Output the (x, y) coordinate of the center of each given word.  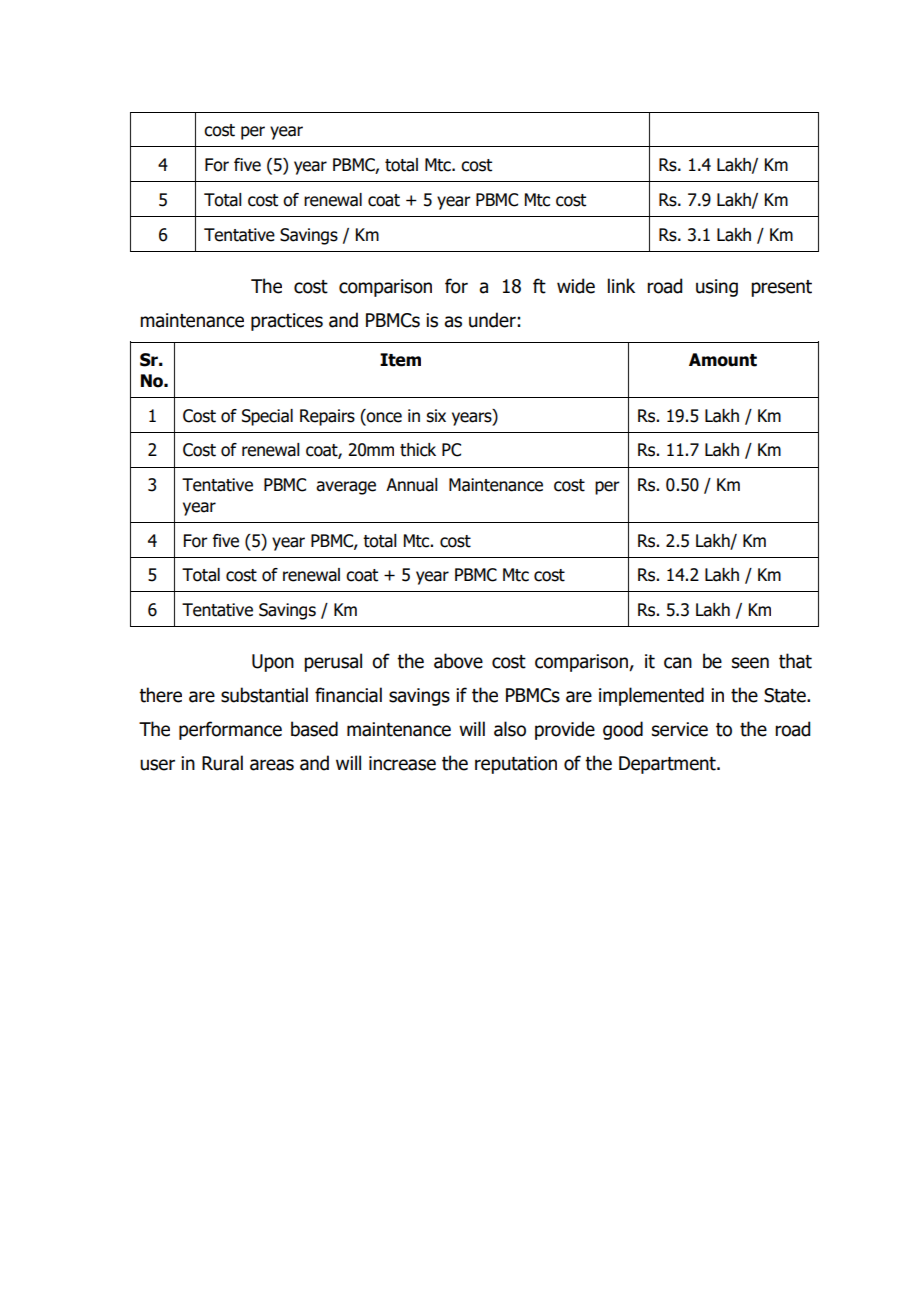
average (346, 488)
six (436, 416)
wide (576, 286)
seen (750, 663)
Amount (723, 360)
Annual (412, 485)
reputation (516, 765)
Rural (222, 763)
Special (267, 417)
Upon (273, 663)
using (717, 288)
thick (418, 450)
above (458, 661)
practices (287, 322)
